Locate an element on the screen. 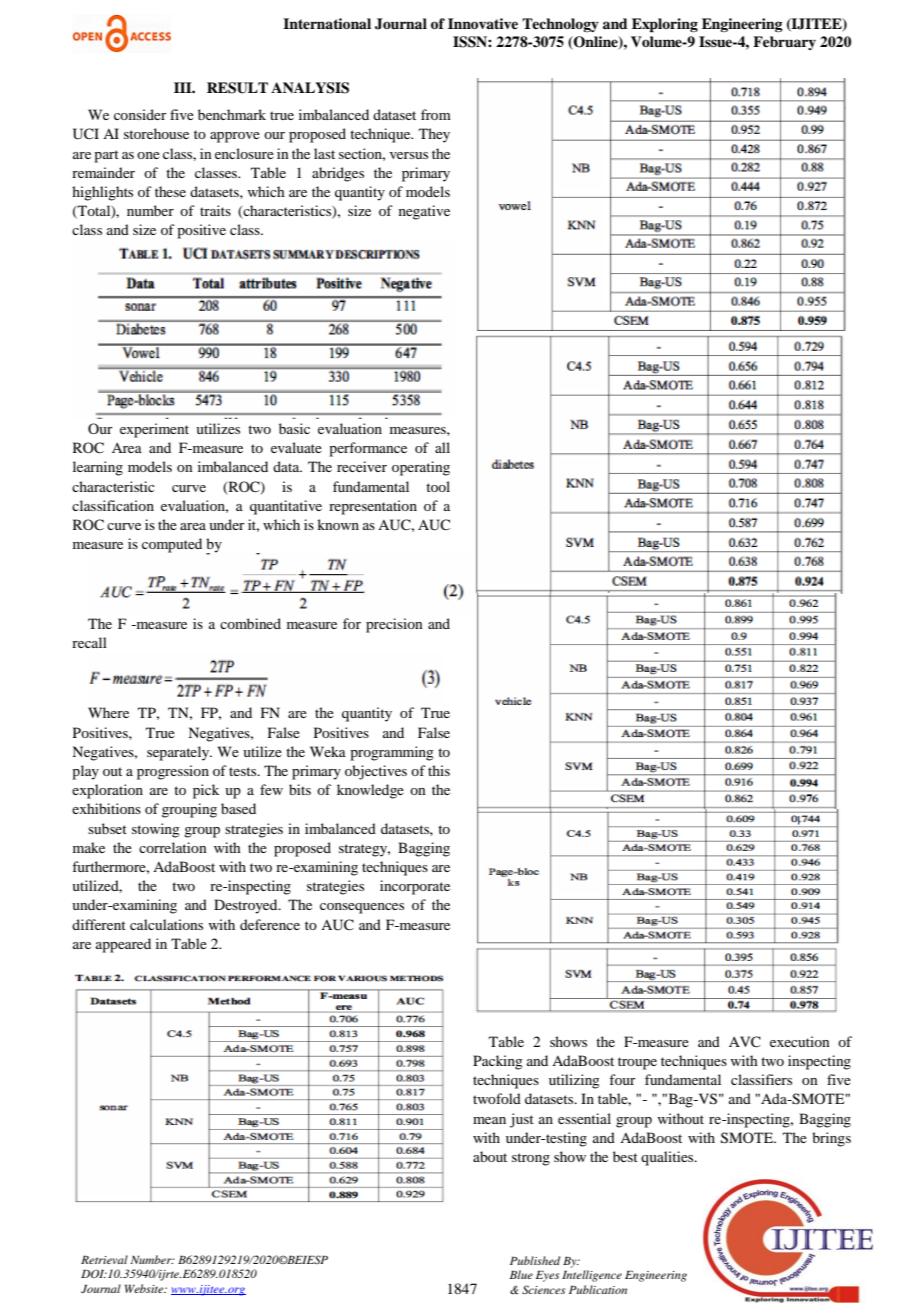 This screenshot has width=924, height=1308. this is located at coordinates (439, 770).
